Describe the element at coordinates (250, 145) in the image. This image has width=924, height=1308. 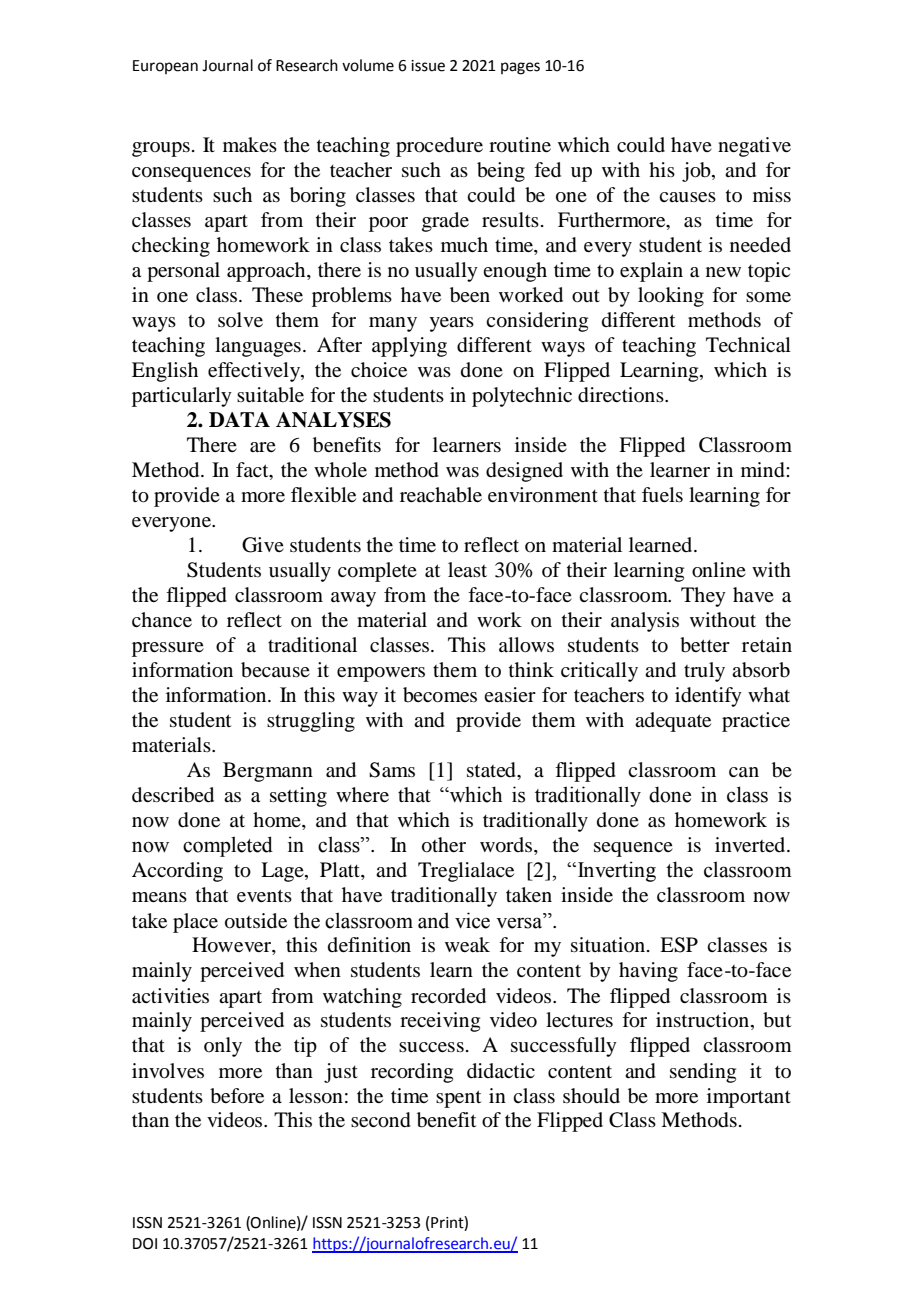
I see `makes` at that location.
